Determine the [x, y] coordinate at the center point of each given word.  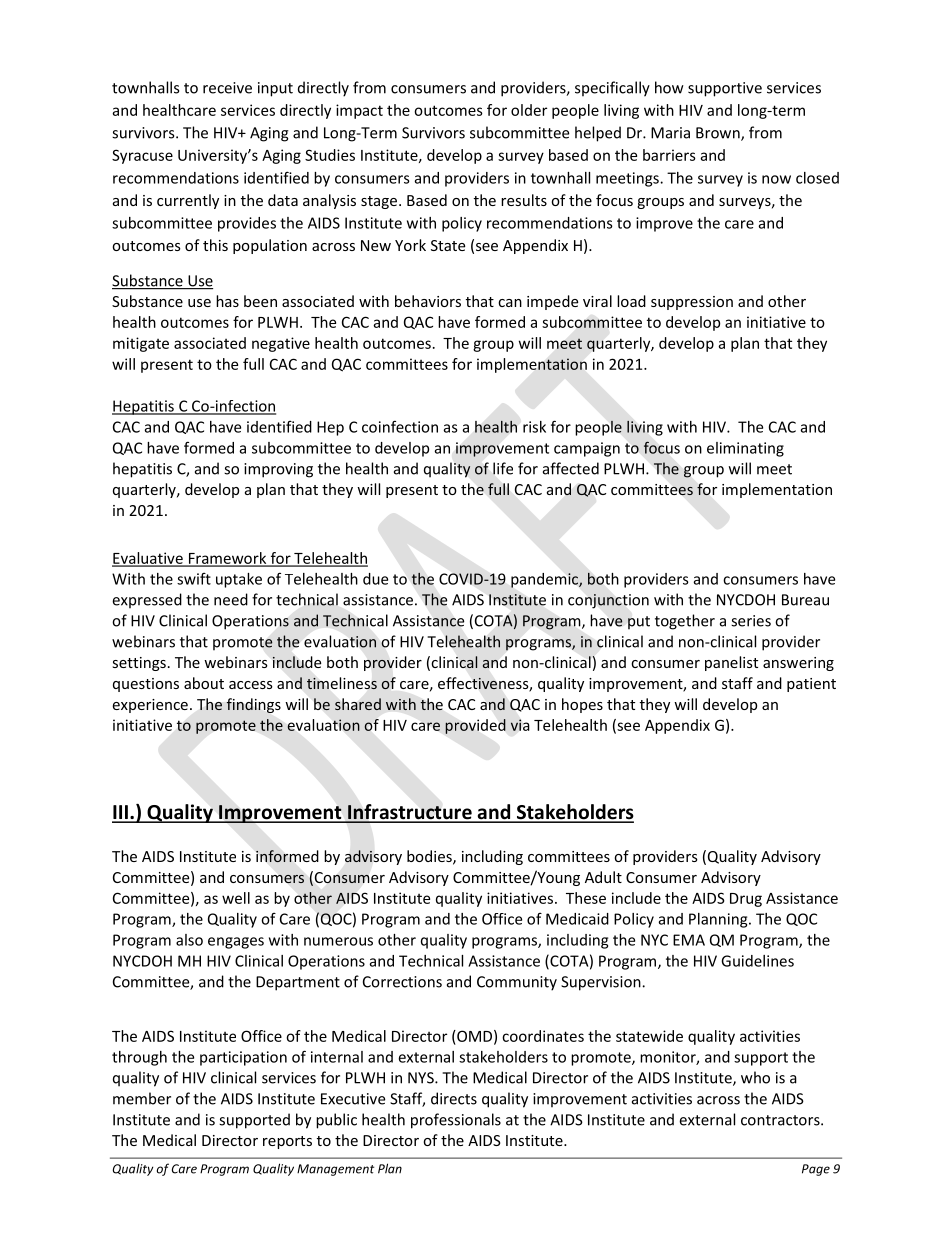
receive [227, 88]
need [231, 599]
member [142, 1098]
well [236, 898]
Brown [719, 134]
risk [534, 427]
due [375, 579]
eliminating [745, 449]
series [751, 621]
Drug [746, 900]
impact [359, 111]
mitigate [141, 344]
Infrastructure [410, 813]
